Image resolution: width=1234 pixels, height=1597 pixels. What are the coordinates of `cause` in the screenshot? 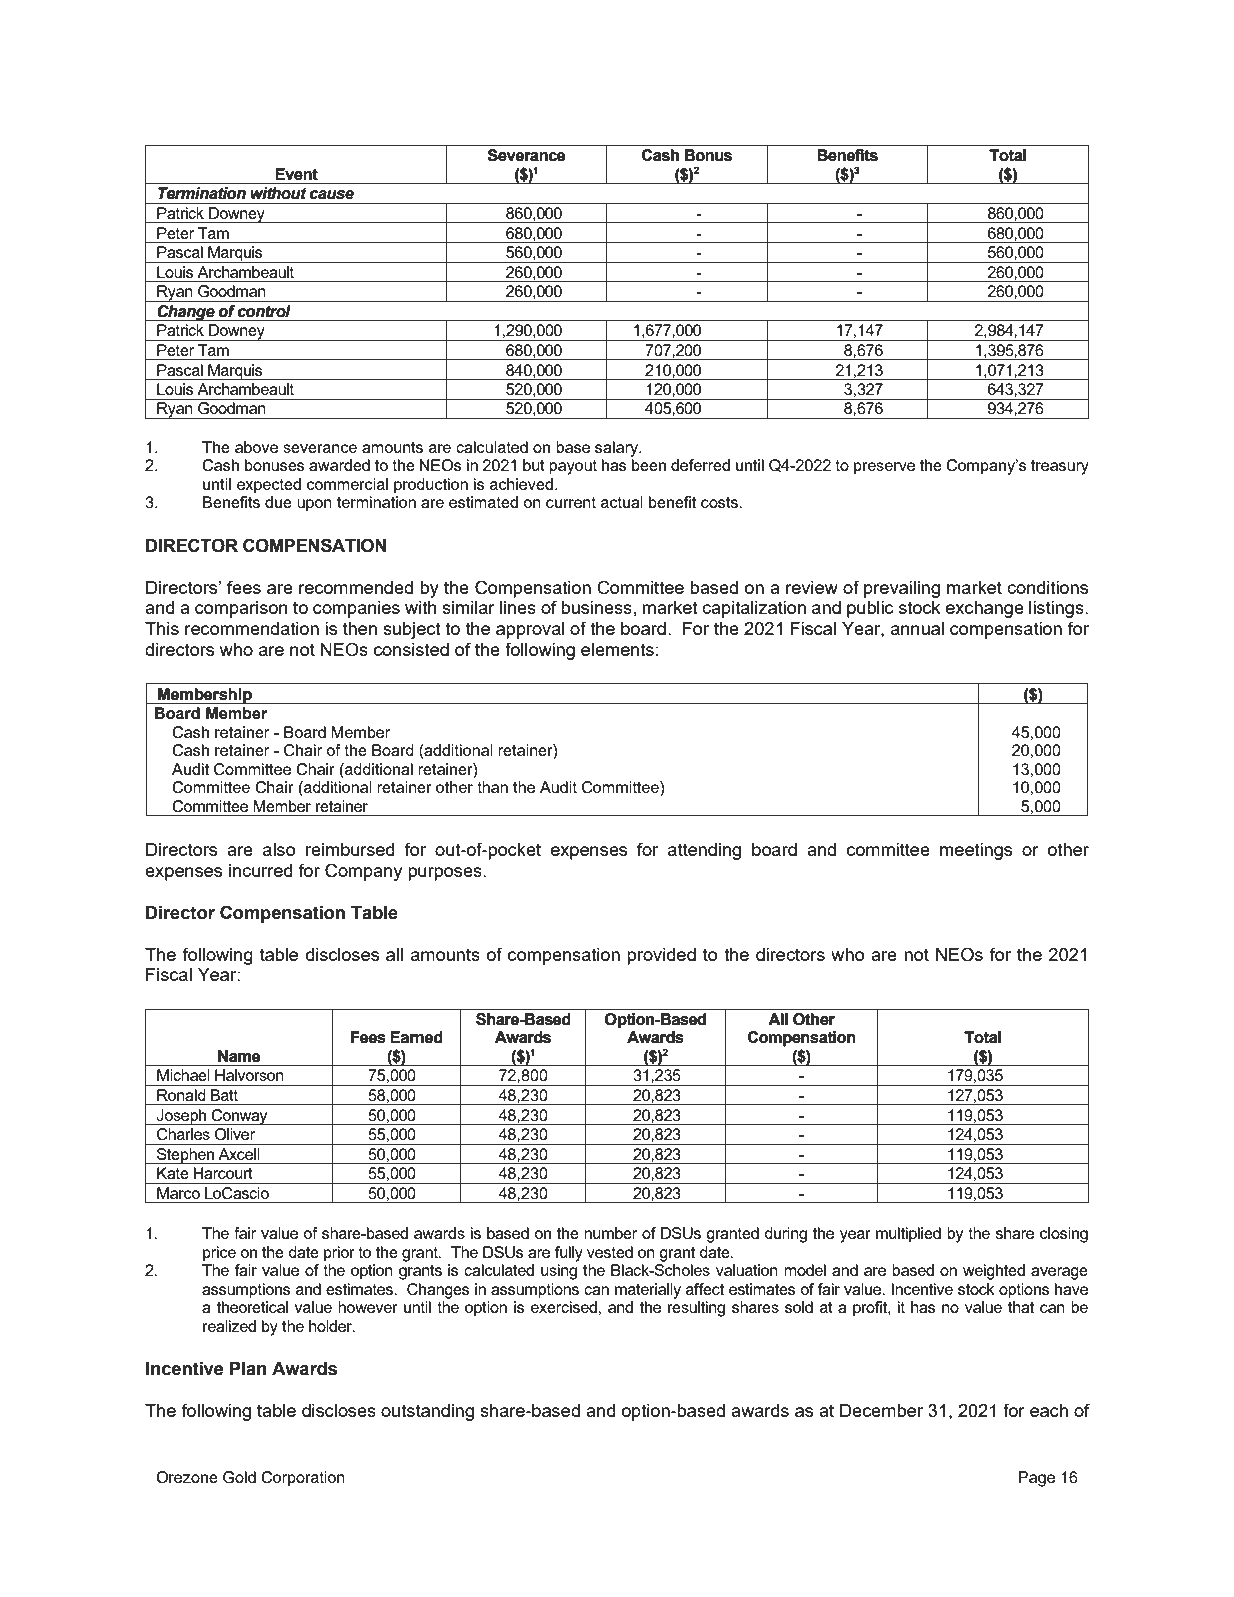 It's located at (332, 195).
